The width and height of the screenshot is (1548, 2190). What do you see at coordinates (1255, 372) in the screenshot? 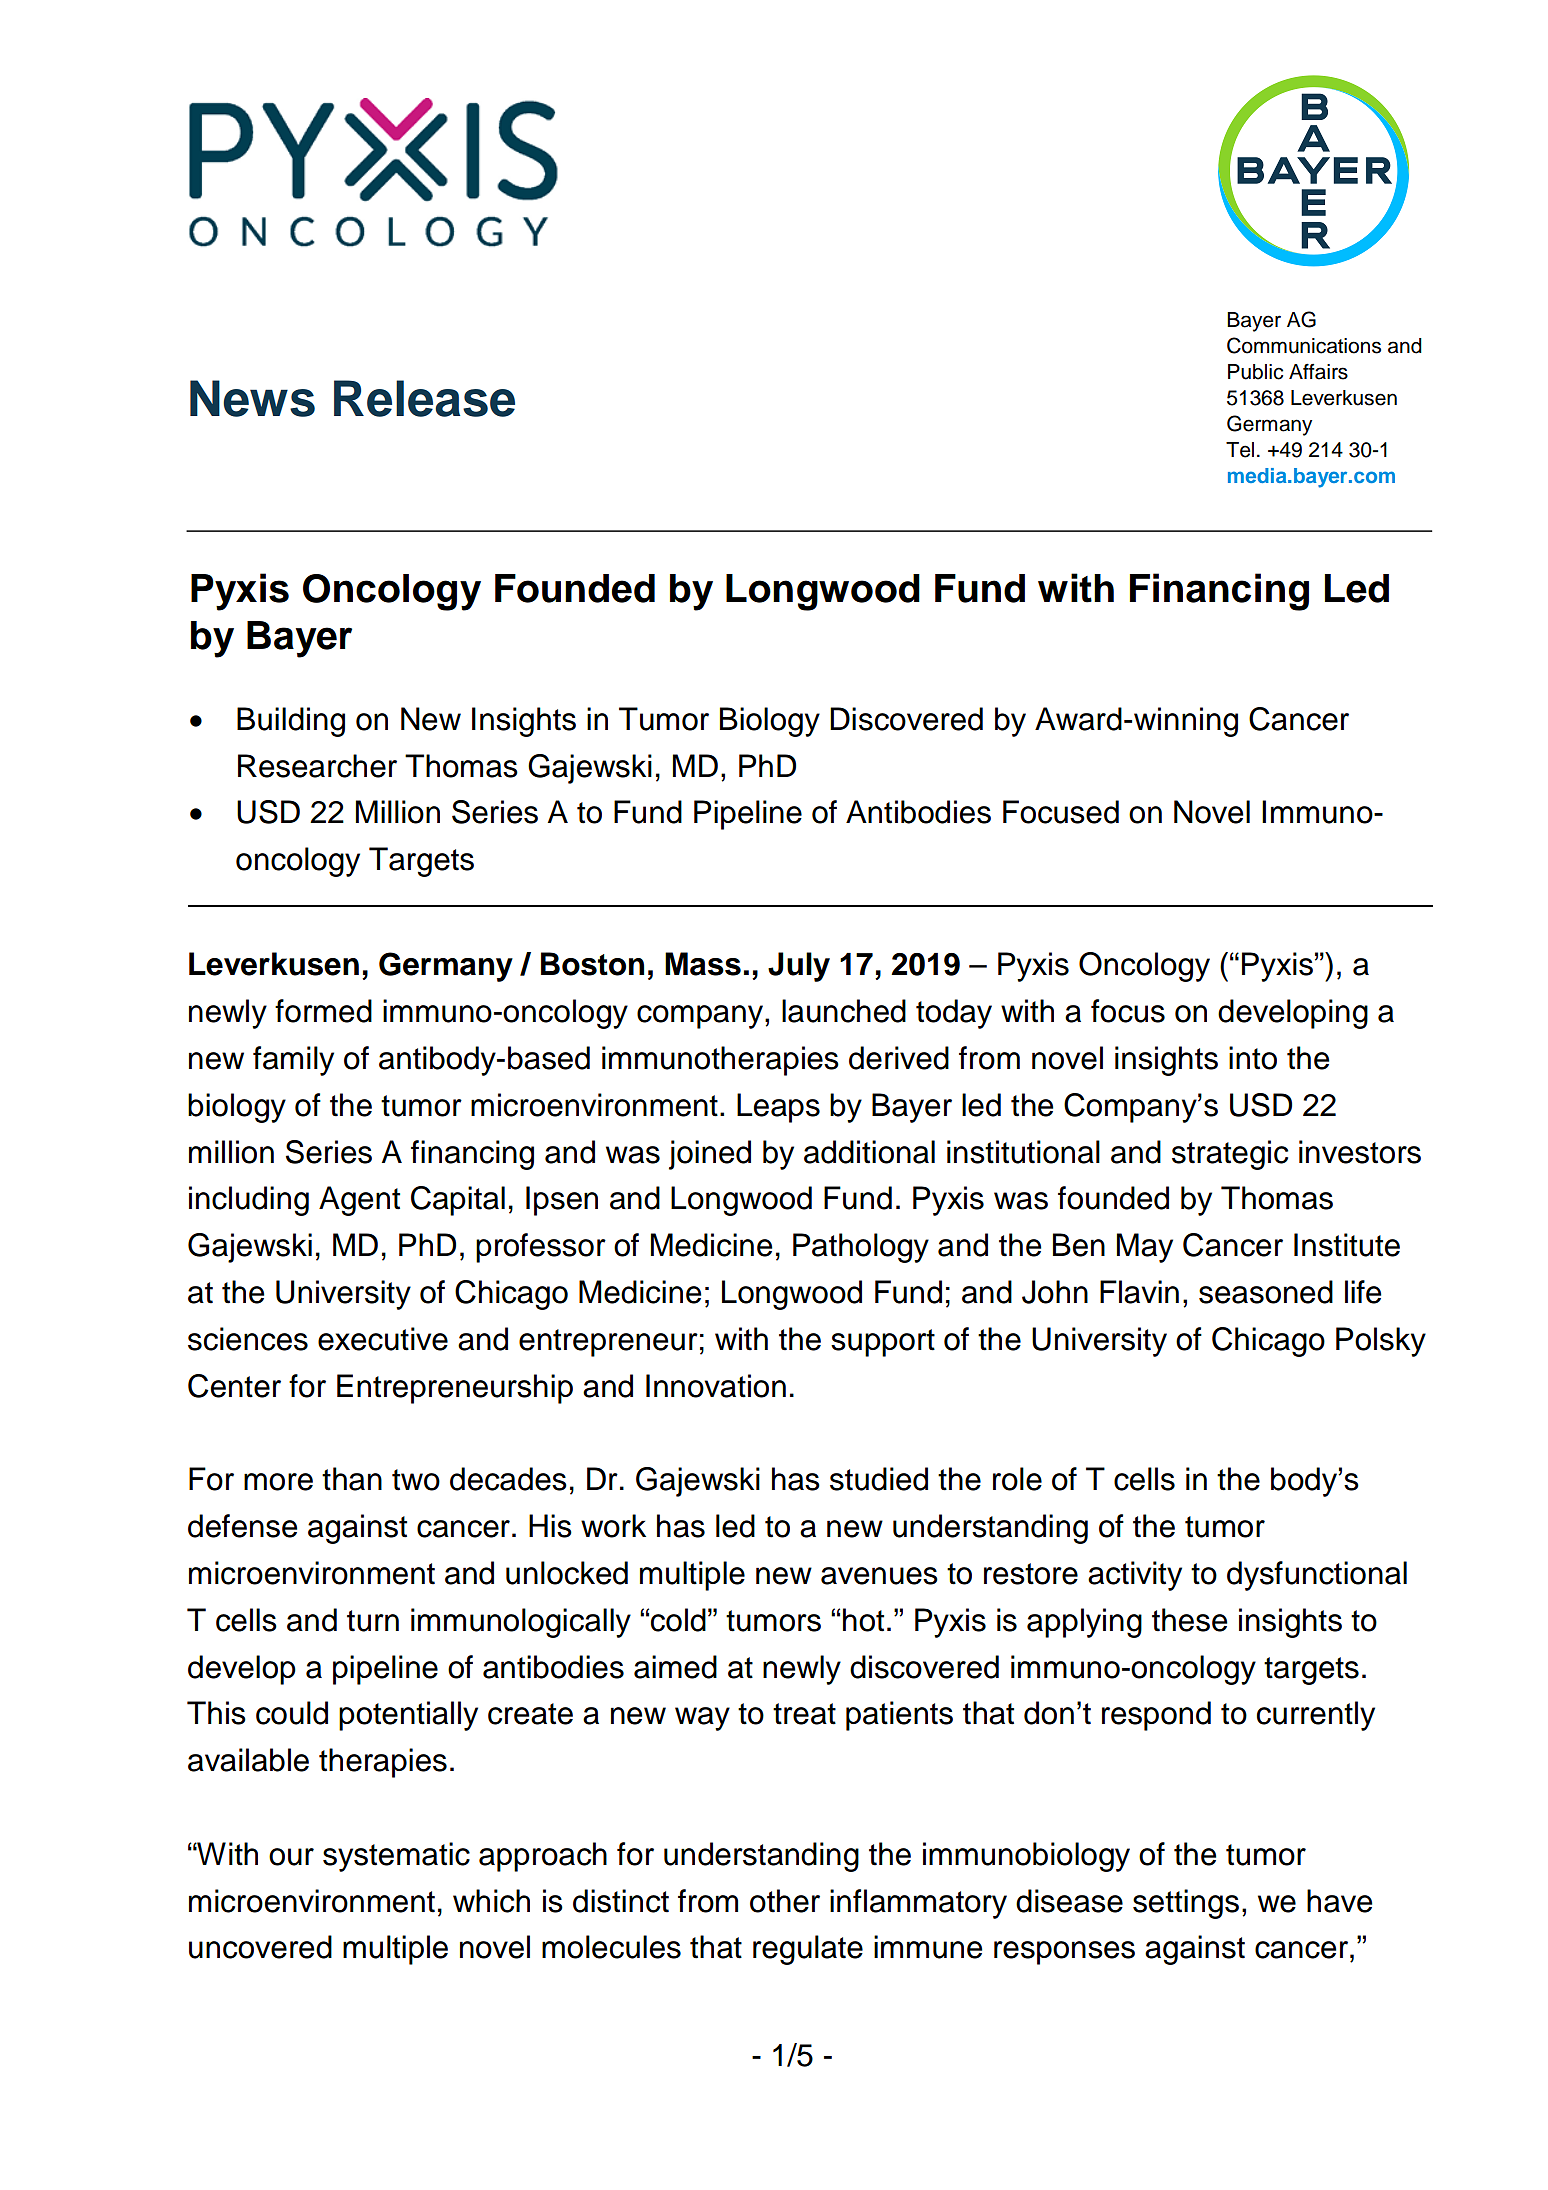
I see `Public` at bounding box center [1255, 372].
